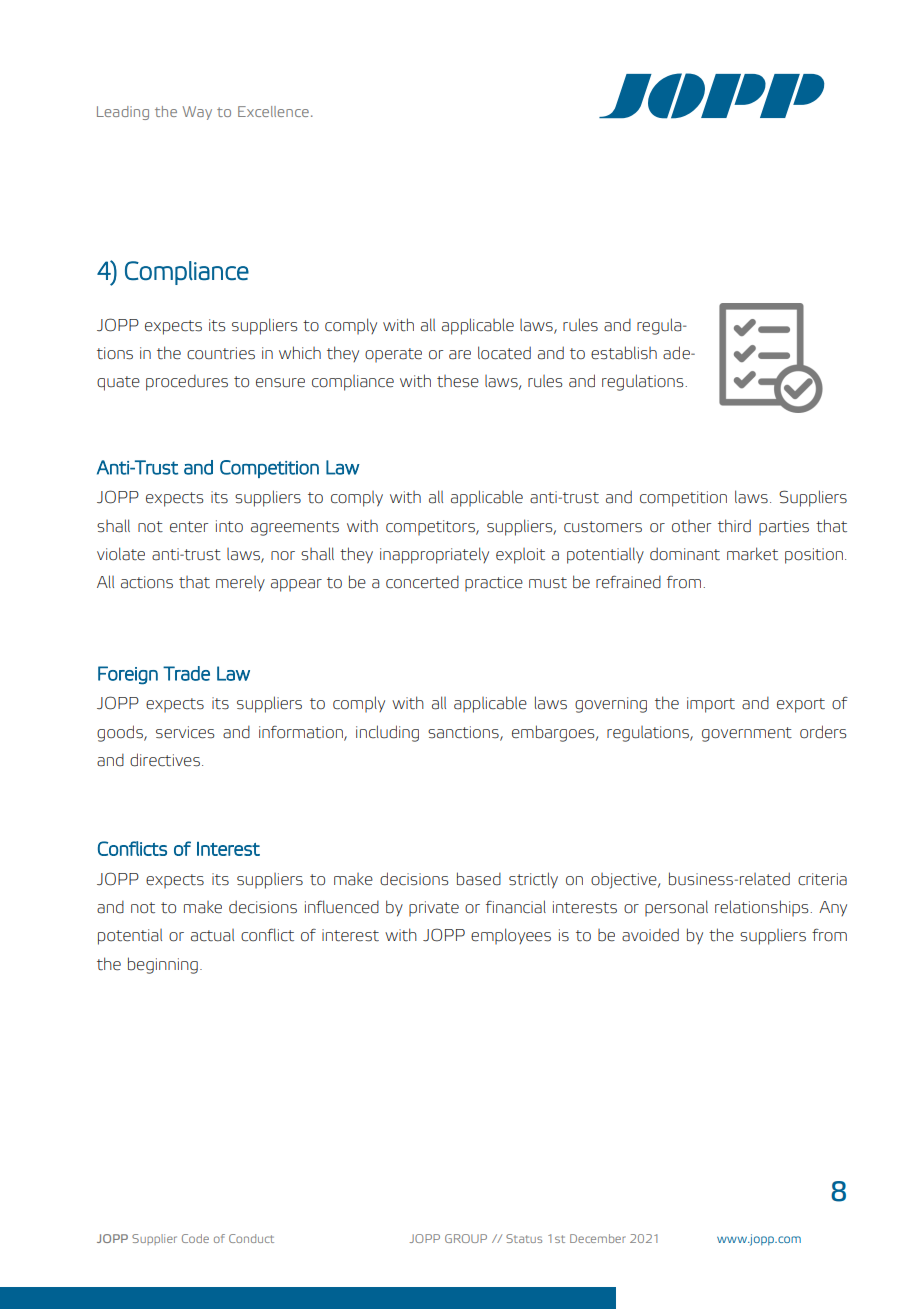 The height and width of the screenshot is (1309, 924). What do you see at coordinates (624, 353) in the screenshot?
I see `establish` at bounding box center [624, 353].
